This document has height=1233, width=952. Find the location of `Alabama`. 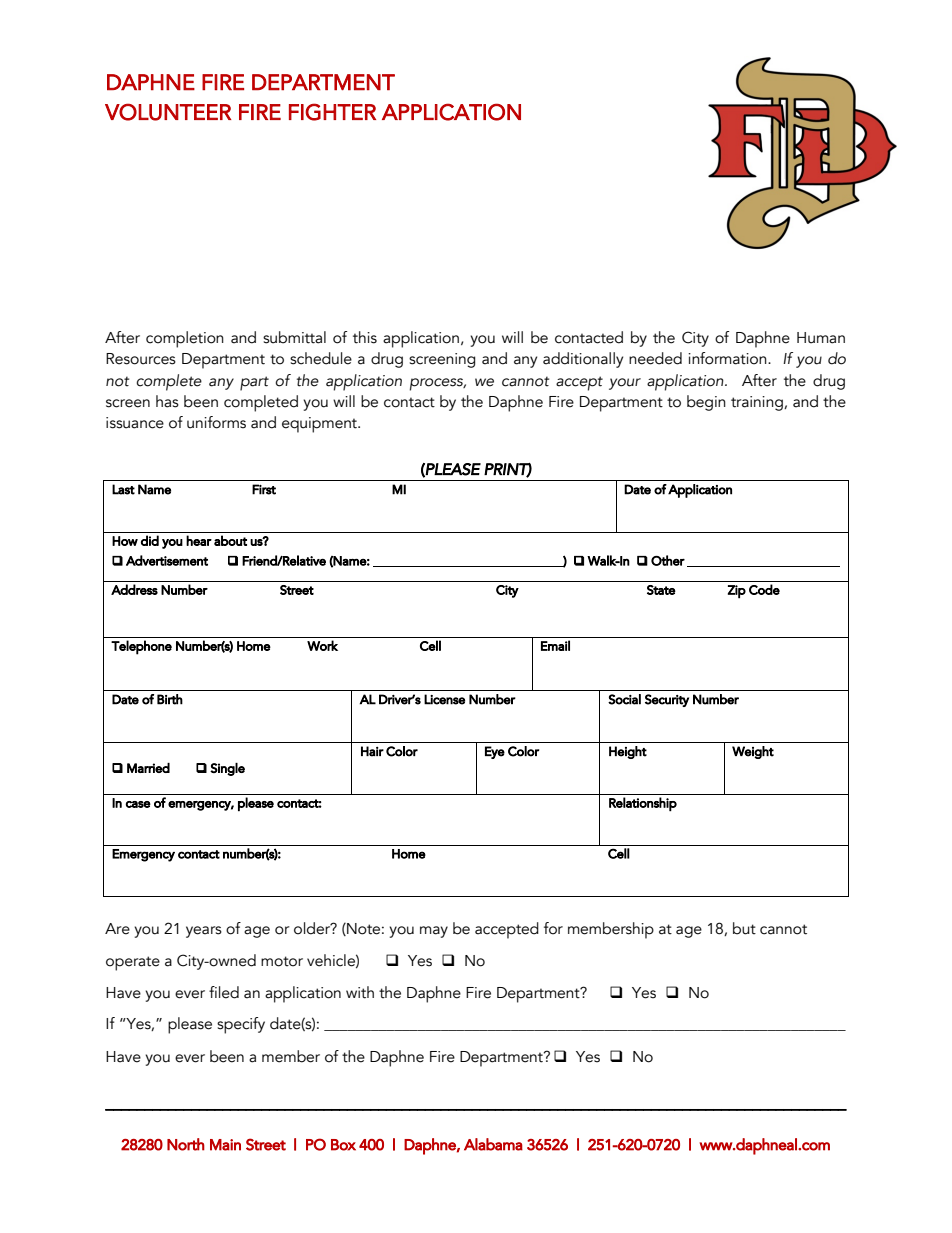

Alabama is located at coordinates (493, 1144).
